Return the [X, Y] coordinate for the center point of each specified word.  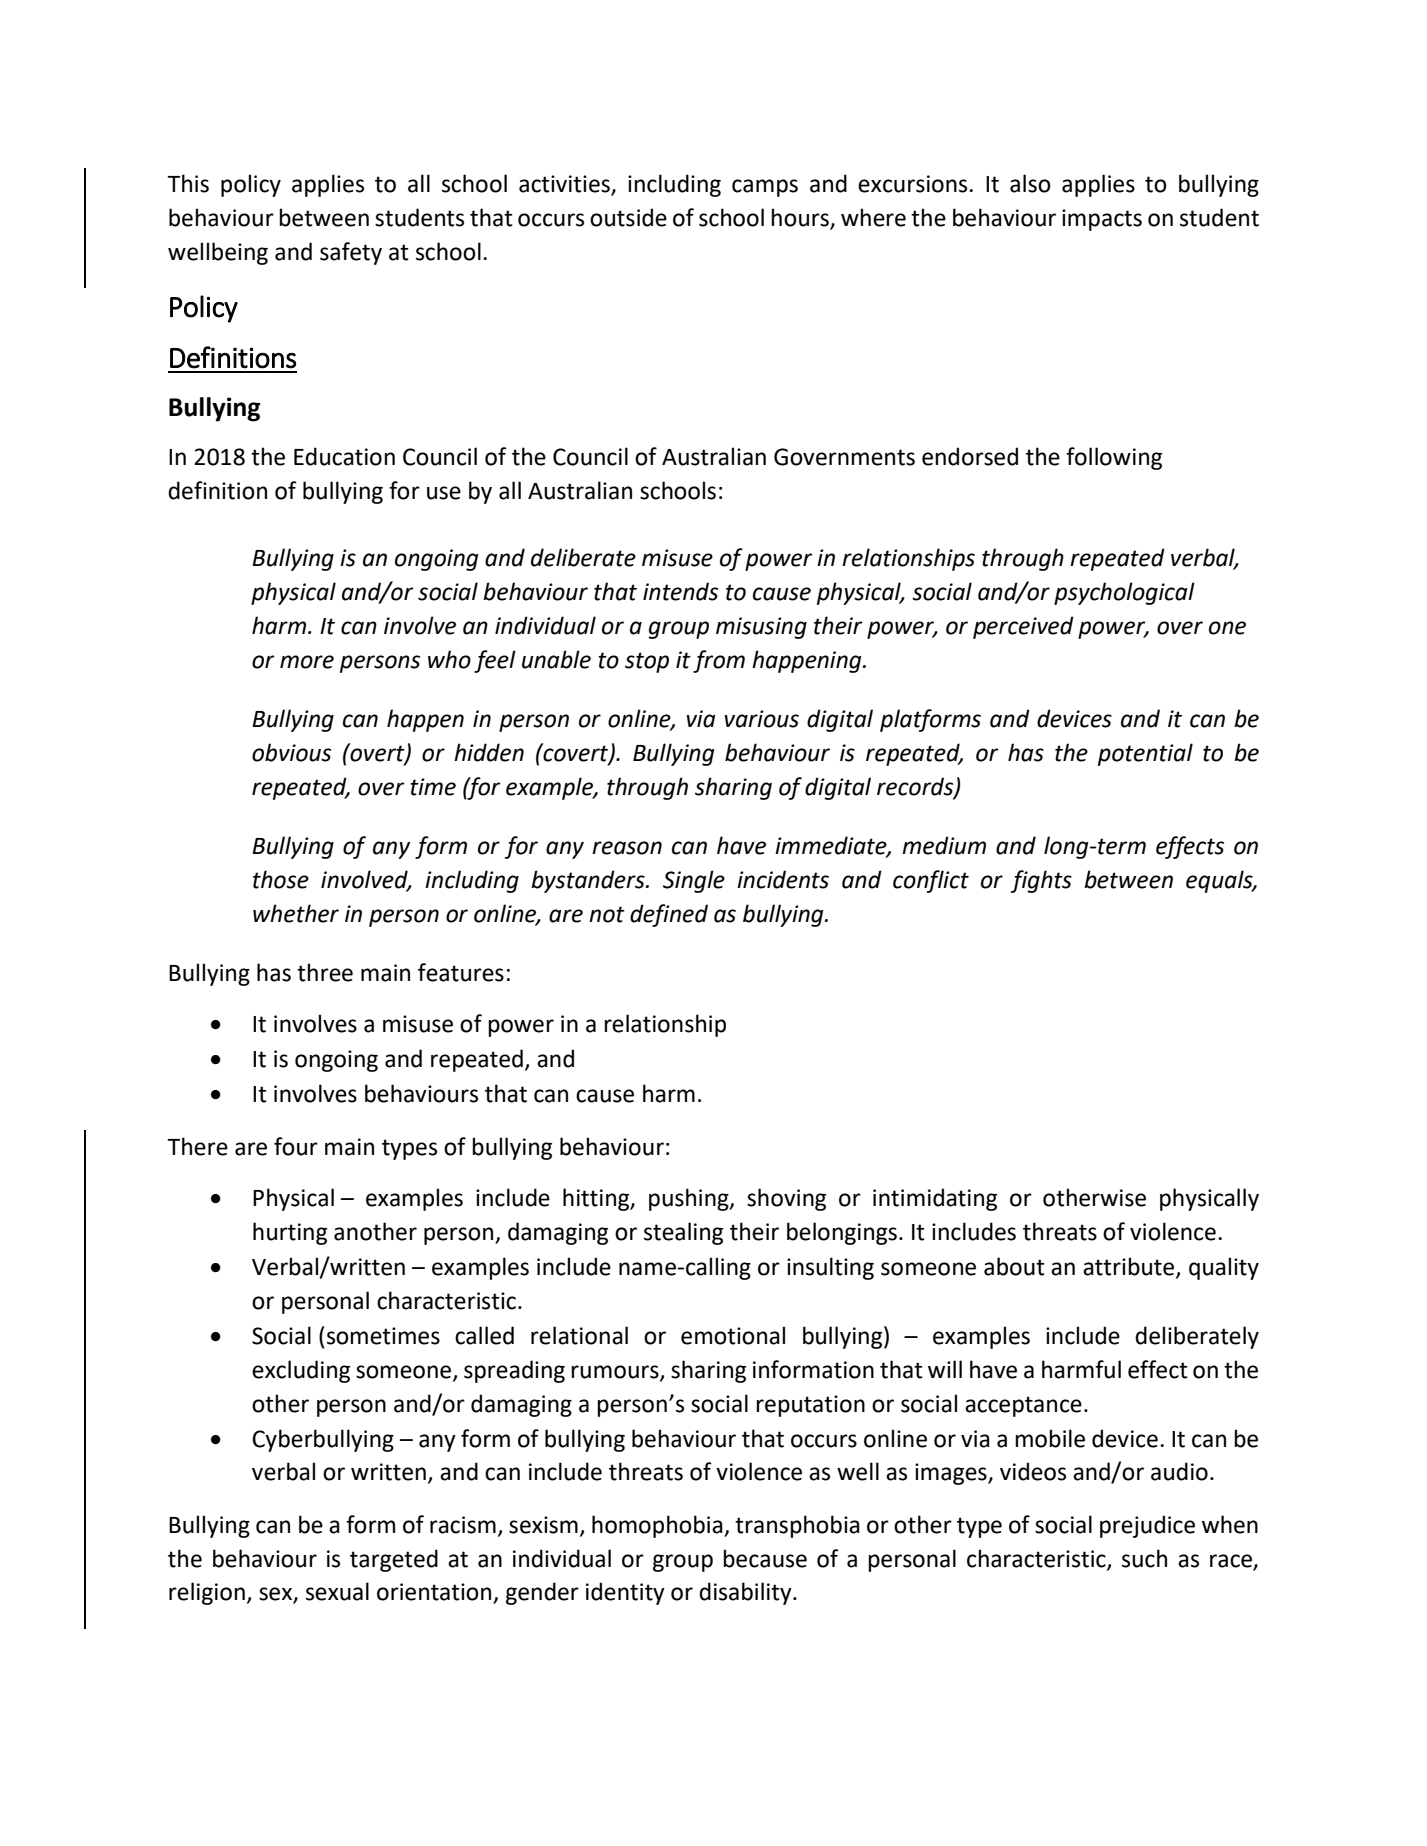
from [719, 661]
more [307, 662]
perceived [1023, 627]
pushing [690, 1199]
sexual [337, 1591]
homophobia [658, 1526]
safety [351, 253]
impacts [1102, 220]
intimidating [935, 1199]
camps [765, 188]
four [296, 1146]
